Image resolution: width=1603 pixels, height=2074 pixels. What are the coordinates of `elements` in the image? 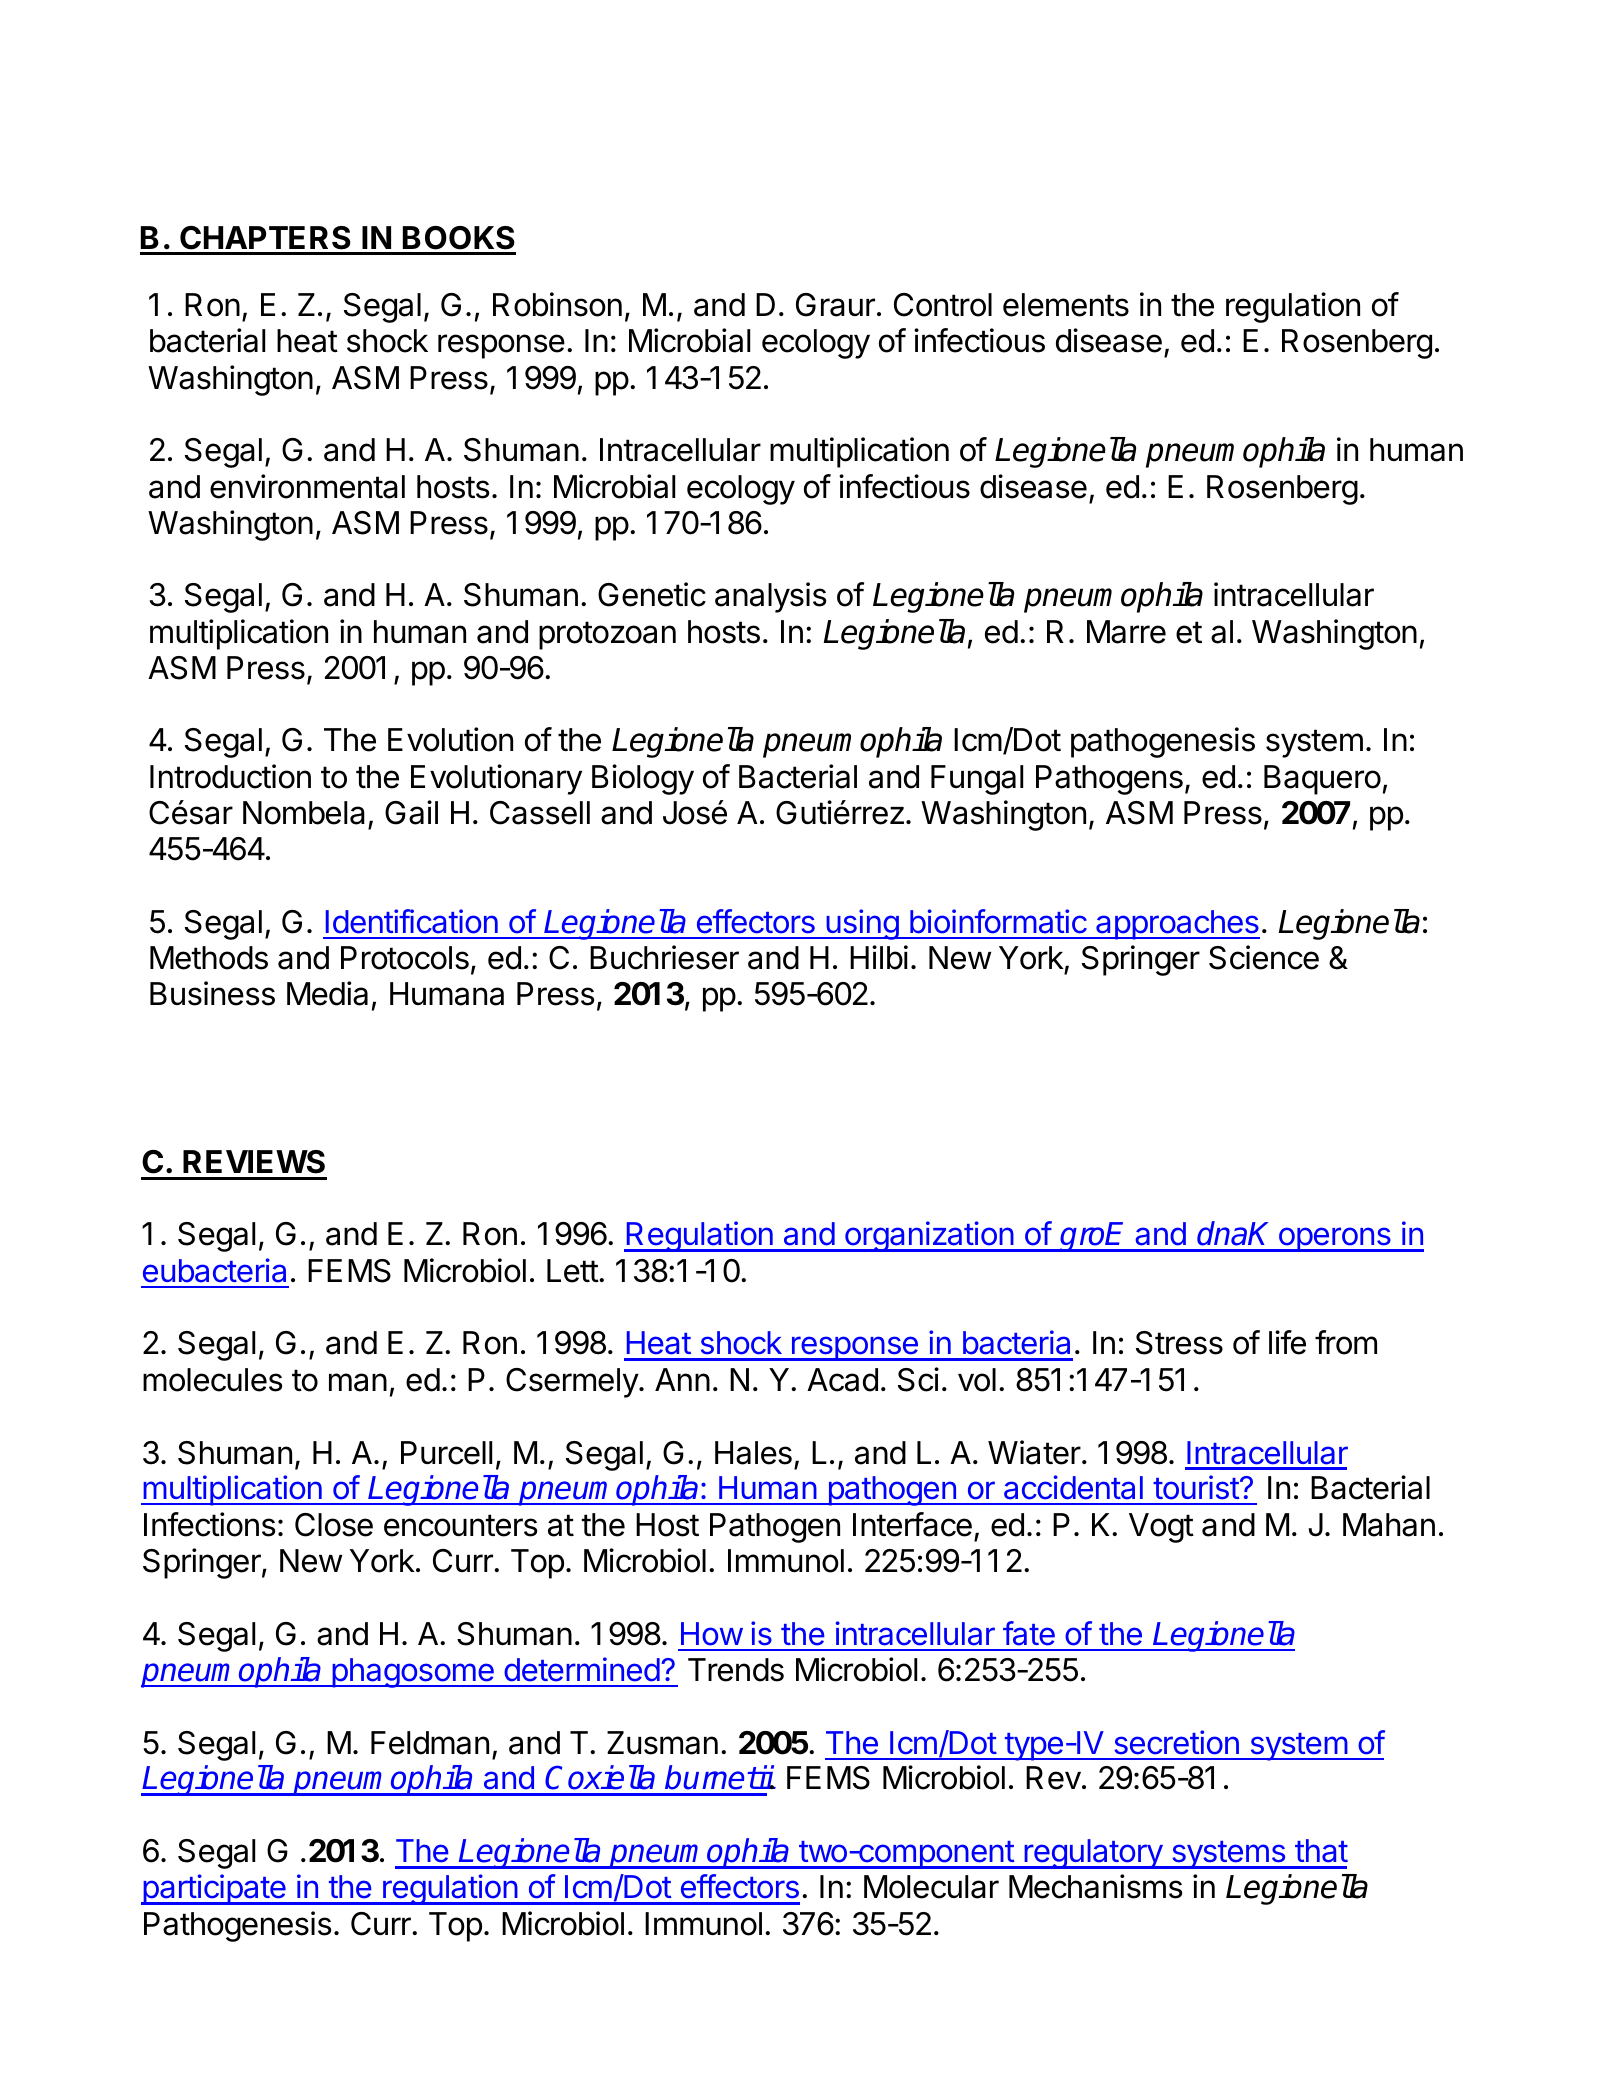 It's located at (1066, 305).
